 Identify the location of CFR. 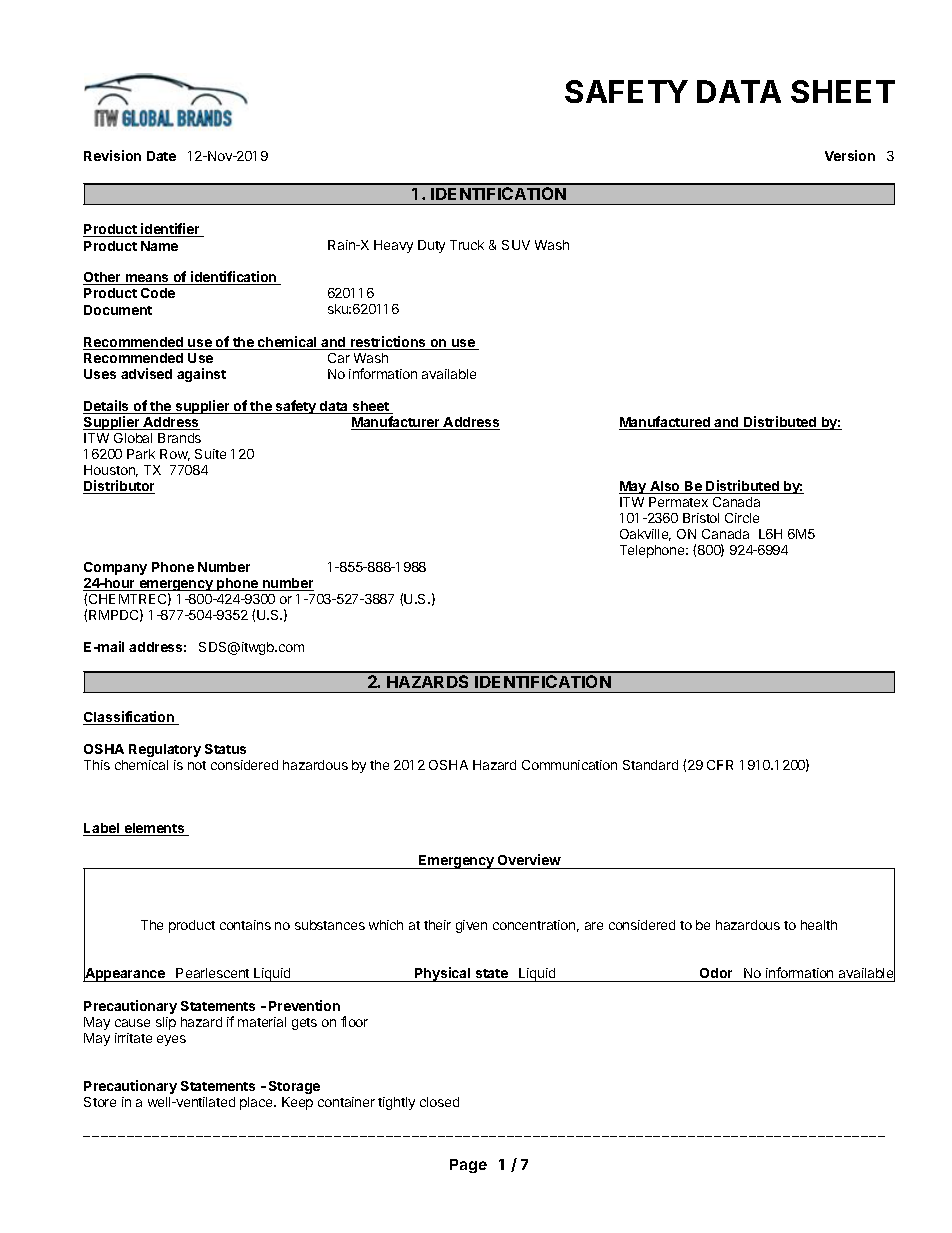
(720, 765).
